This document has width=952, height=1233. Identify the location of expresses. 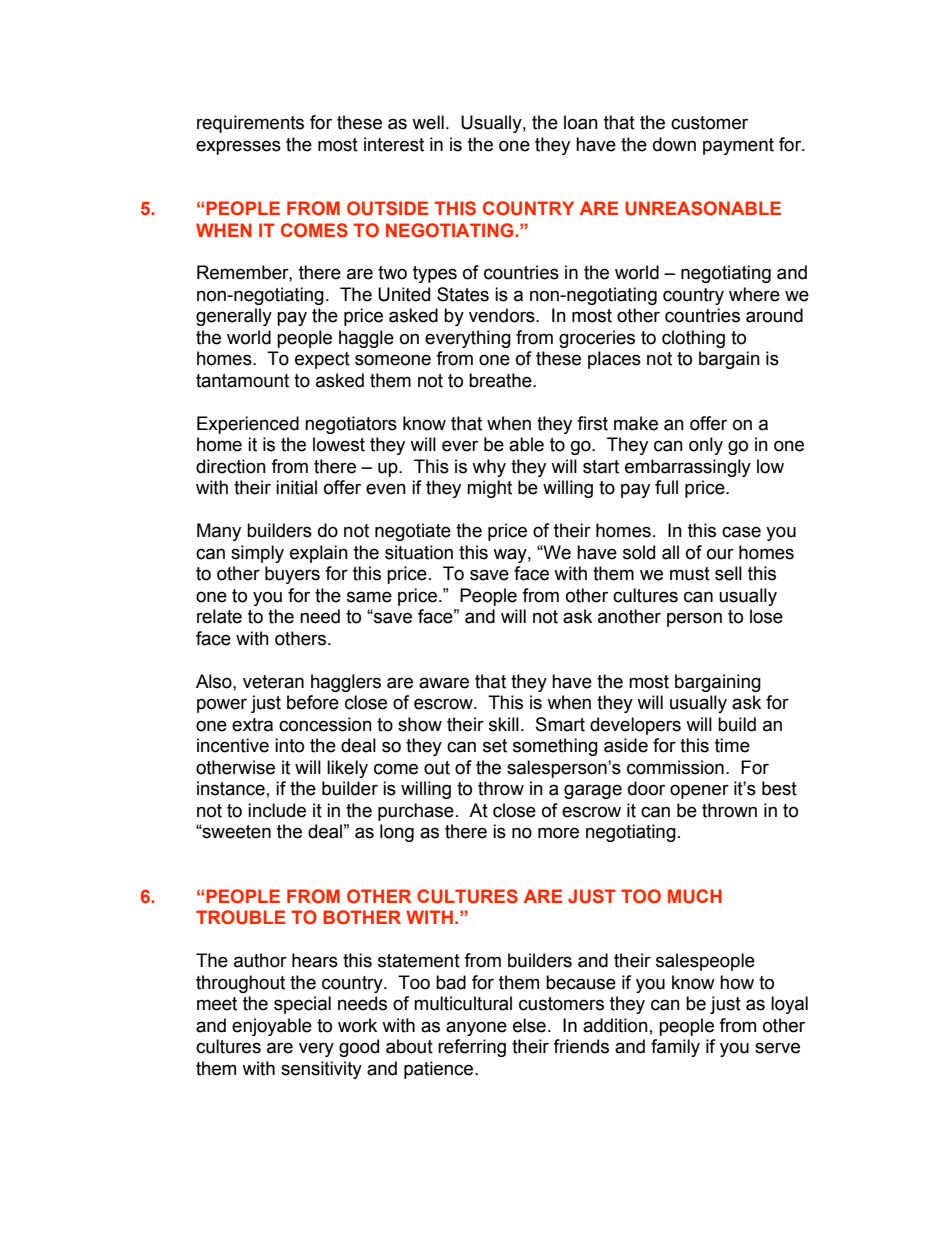
(238, 147).
